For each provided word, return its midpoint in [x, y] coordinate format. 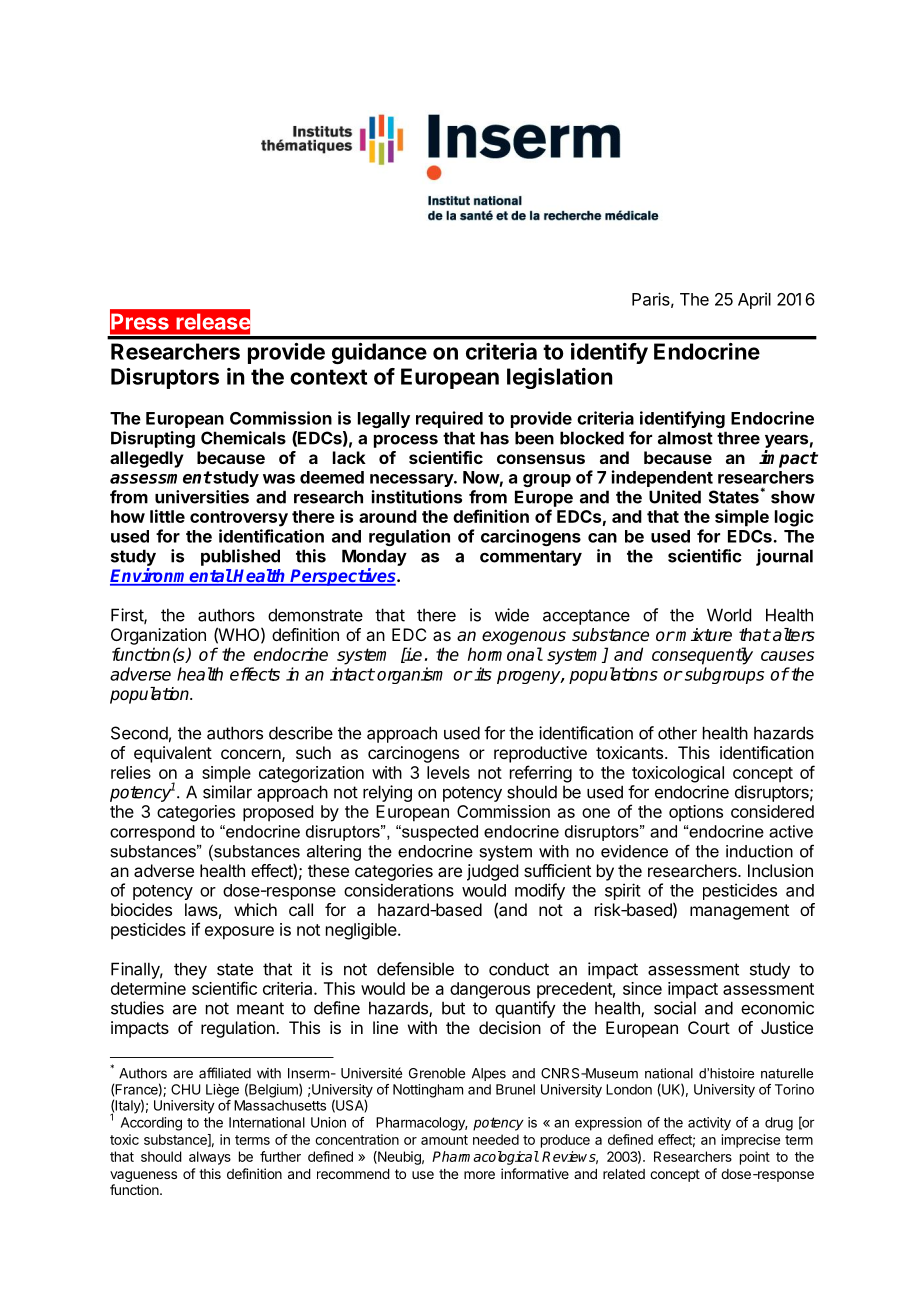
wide [512, 615]
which [255, 909]
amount [444, 1140]
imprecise [751, 1141]
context [328, 377]
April [754, 300]
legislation [560, 378]
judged [492, 872]
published [240, 557]
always [210, 1158]
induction [759, 851]
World [729, 615]
